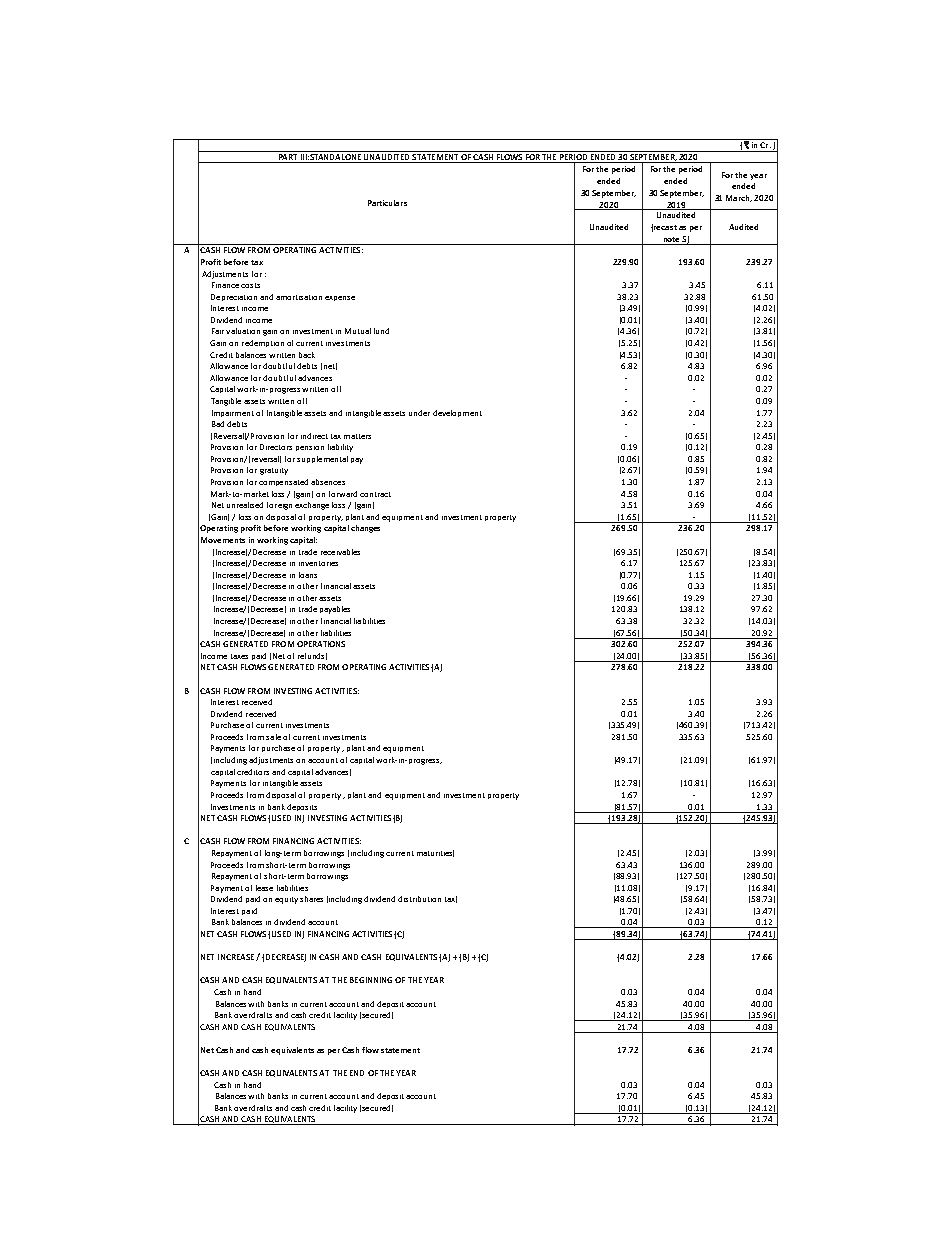  What do you see at coordinates (419, 413) in the screenshot?
I see `under` at bounding box center [419, 413].
